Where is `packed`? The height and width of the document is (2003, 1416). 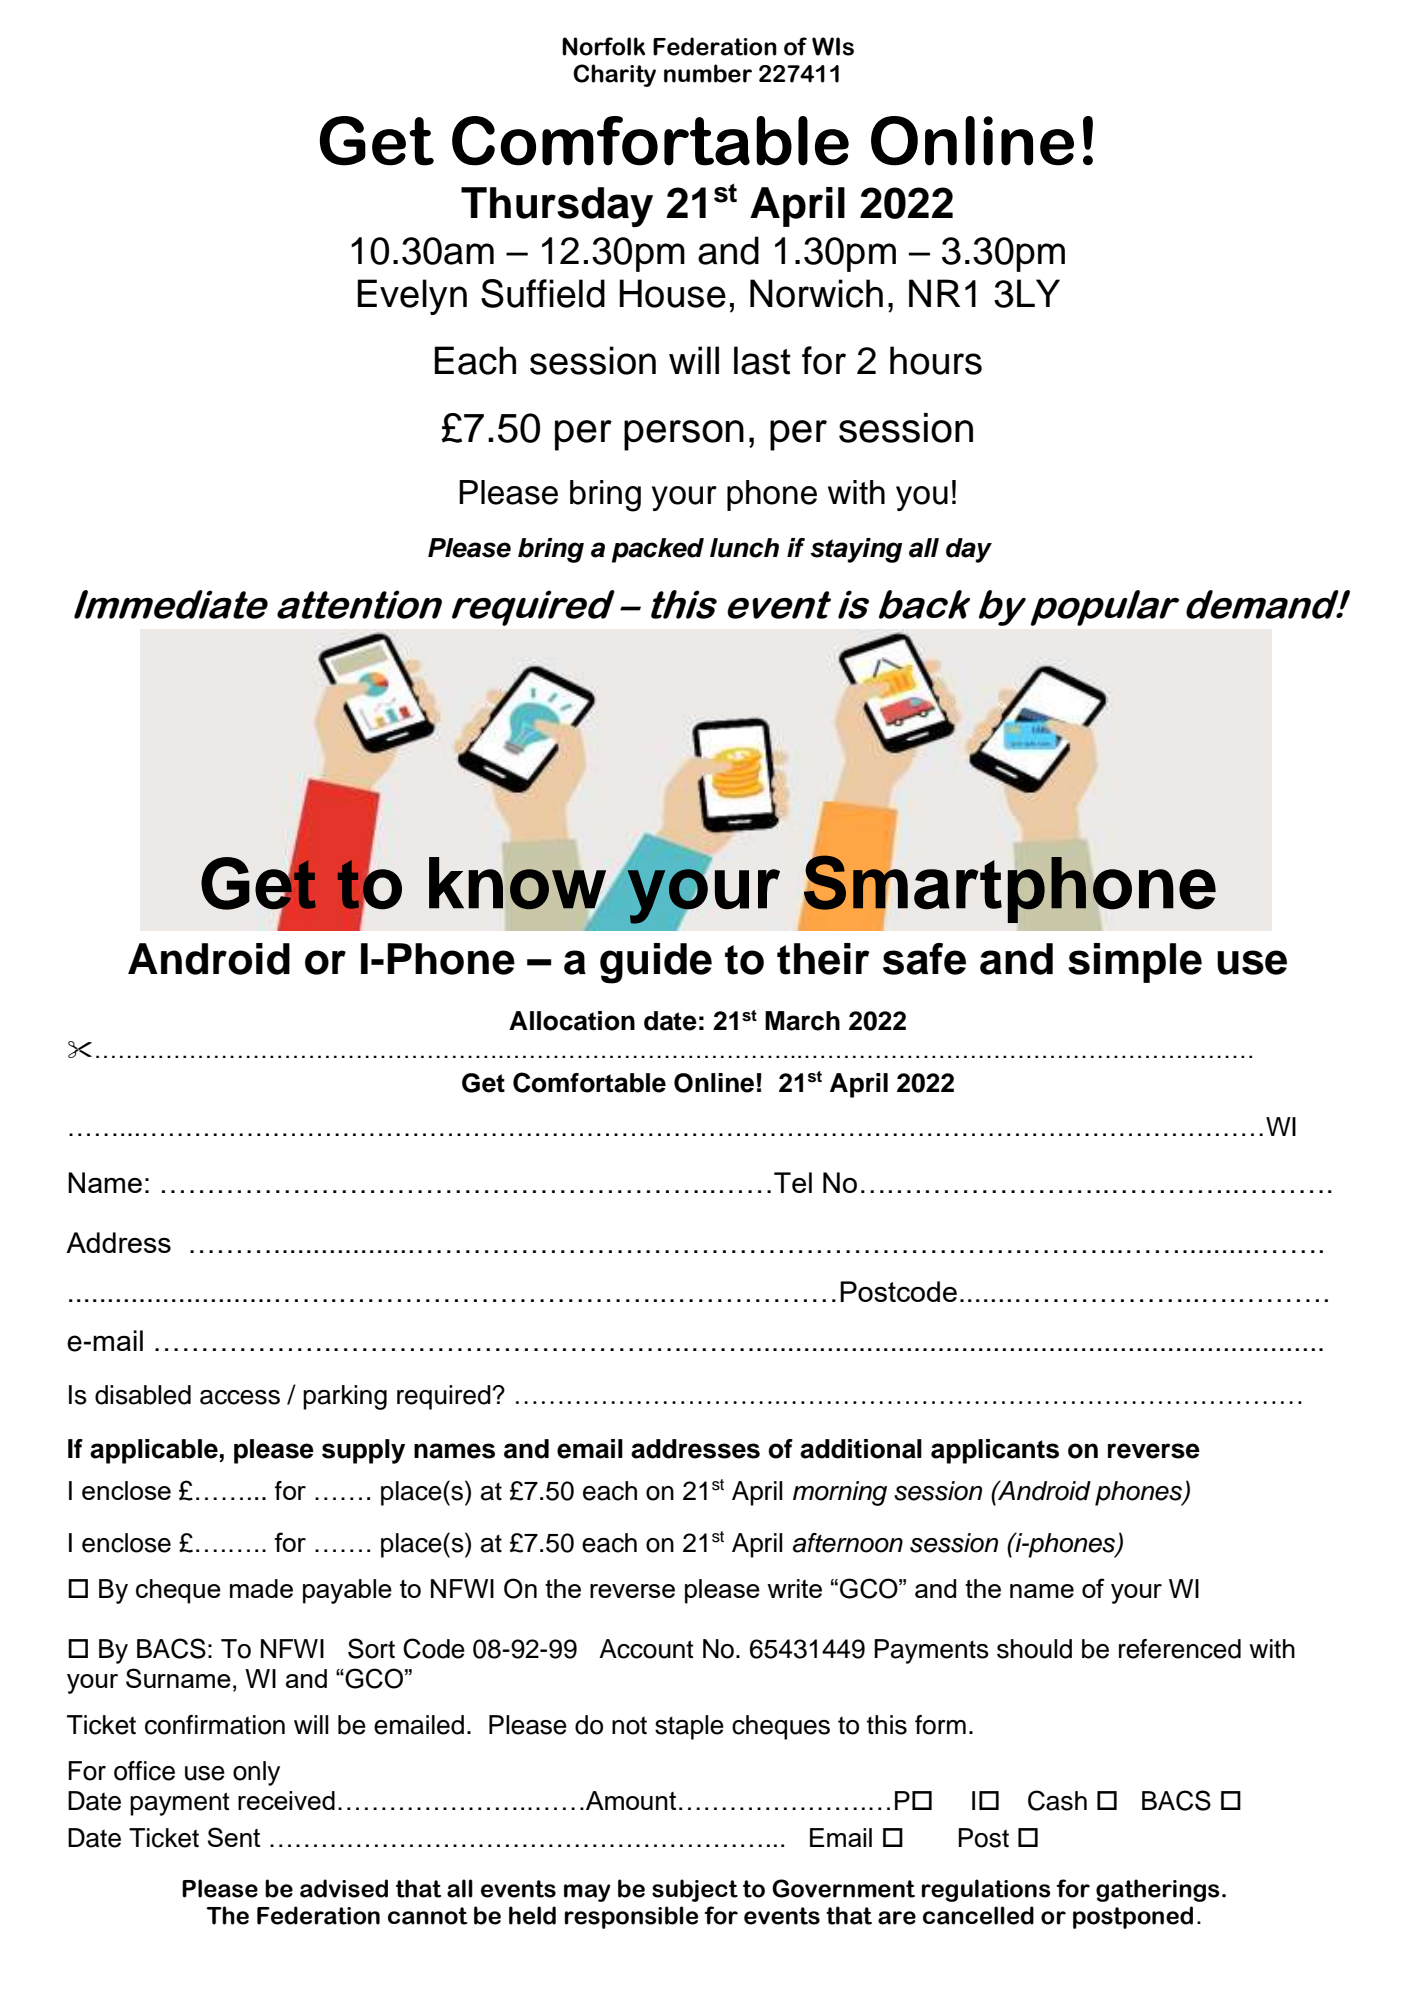
packed is located at coordinates (658, 550).
